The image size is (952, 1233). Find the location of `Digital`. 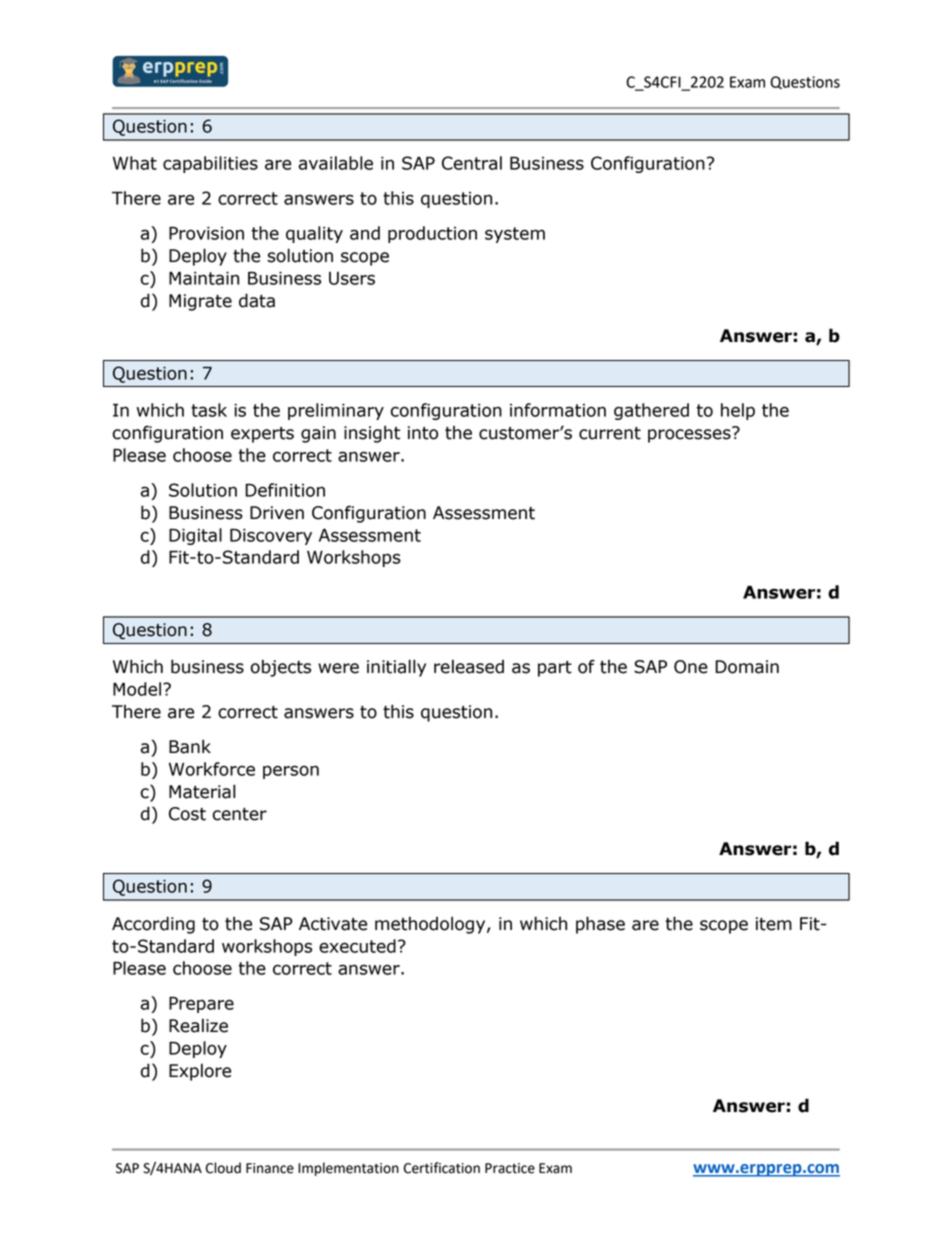

Digital is located at coordinates (195, 536).
